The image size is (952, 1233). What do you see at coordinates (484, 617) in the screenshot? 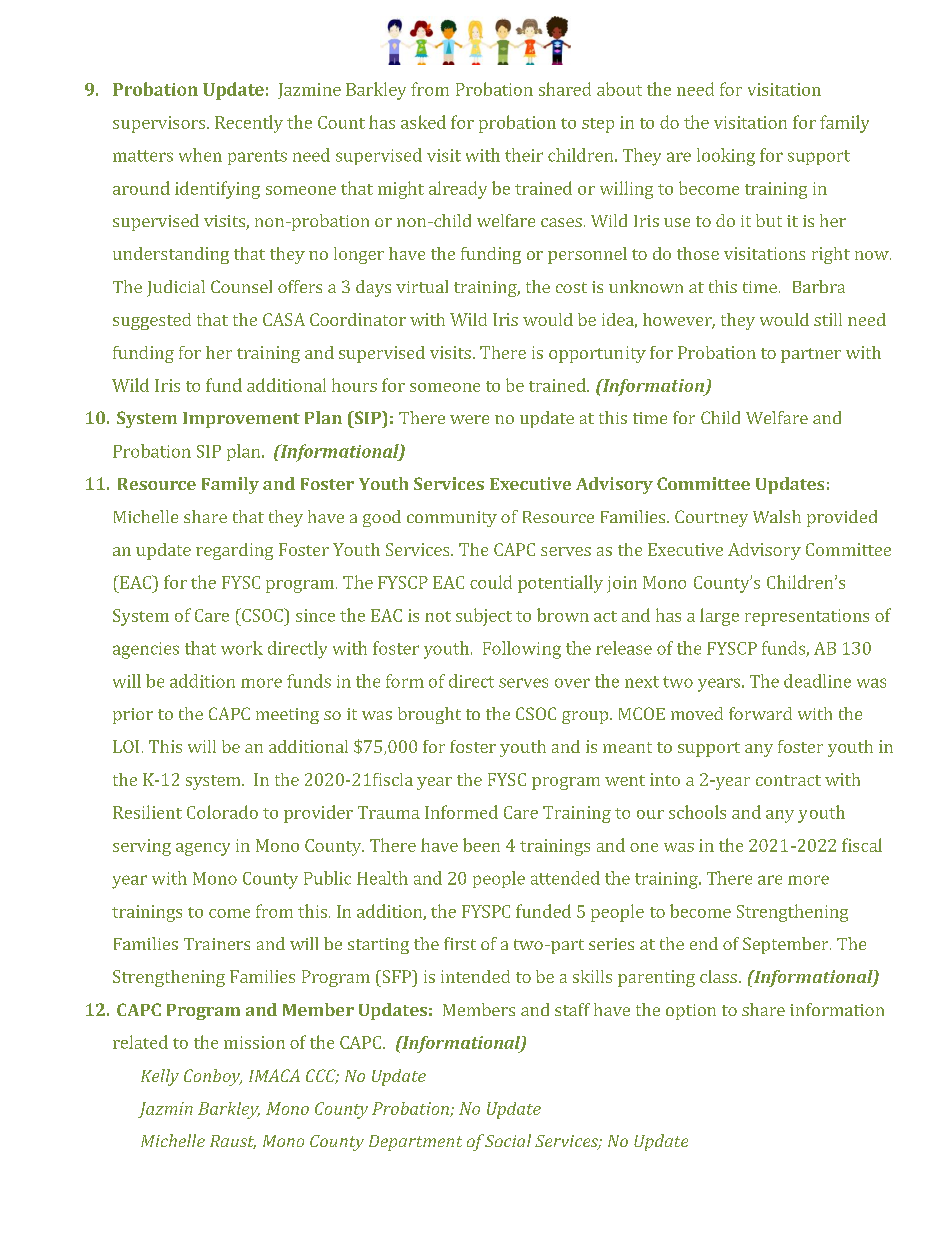
I see `subject` at bounding box center [484, 617].
